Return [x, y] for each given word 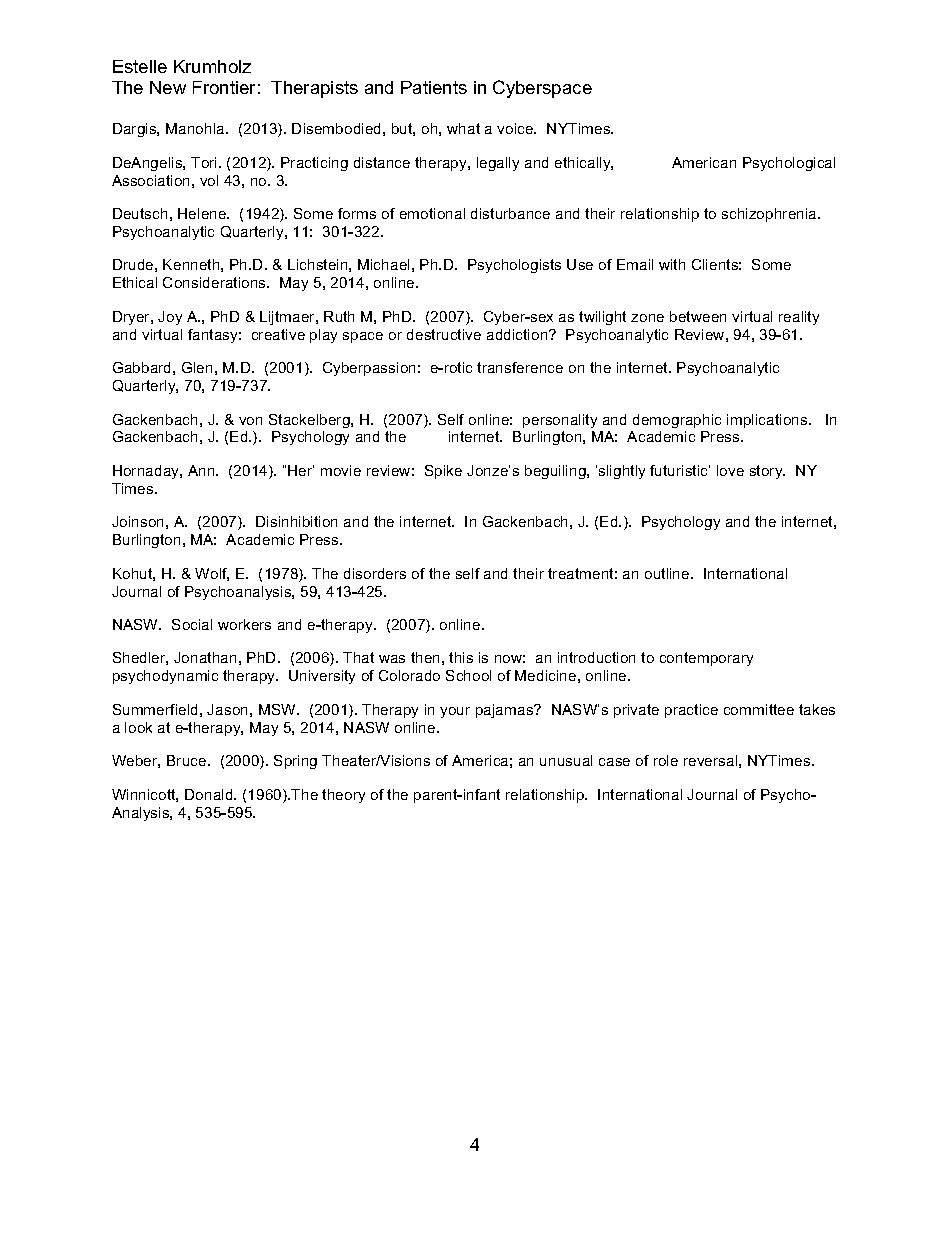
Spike [443, 472]
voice [516, 128]
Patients [434, 87]
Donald [210, 794]
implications [768, 421]
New [168, 87]
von [250, 421]
